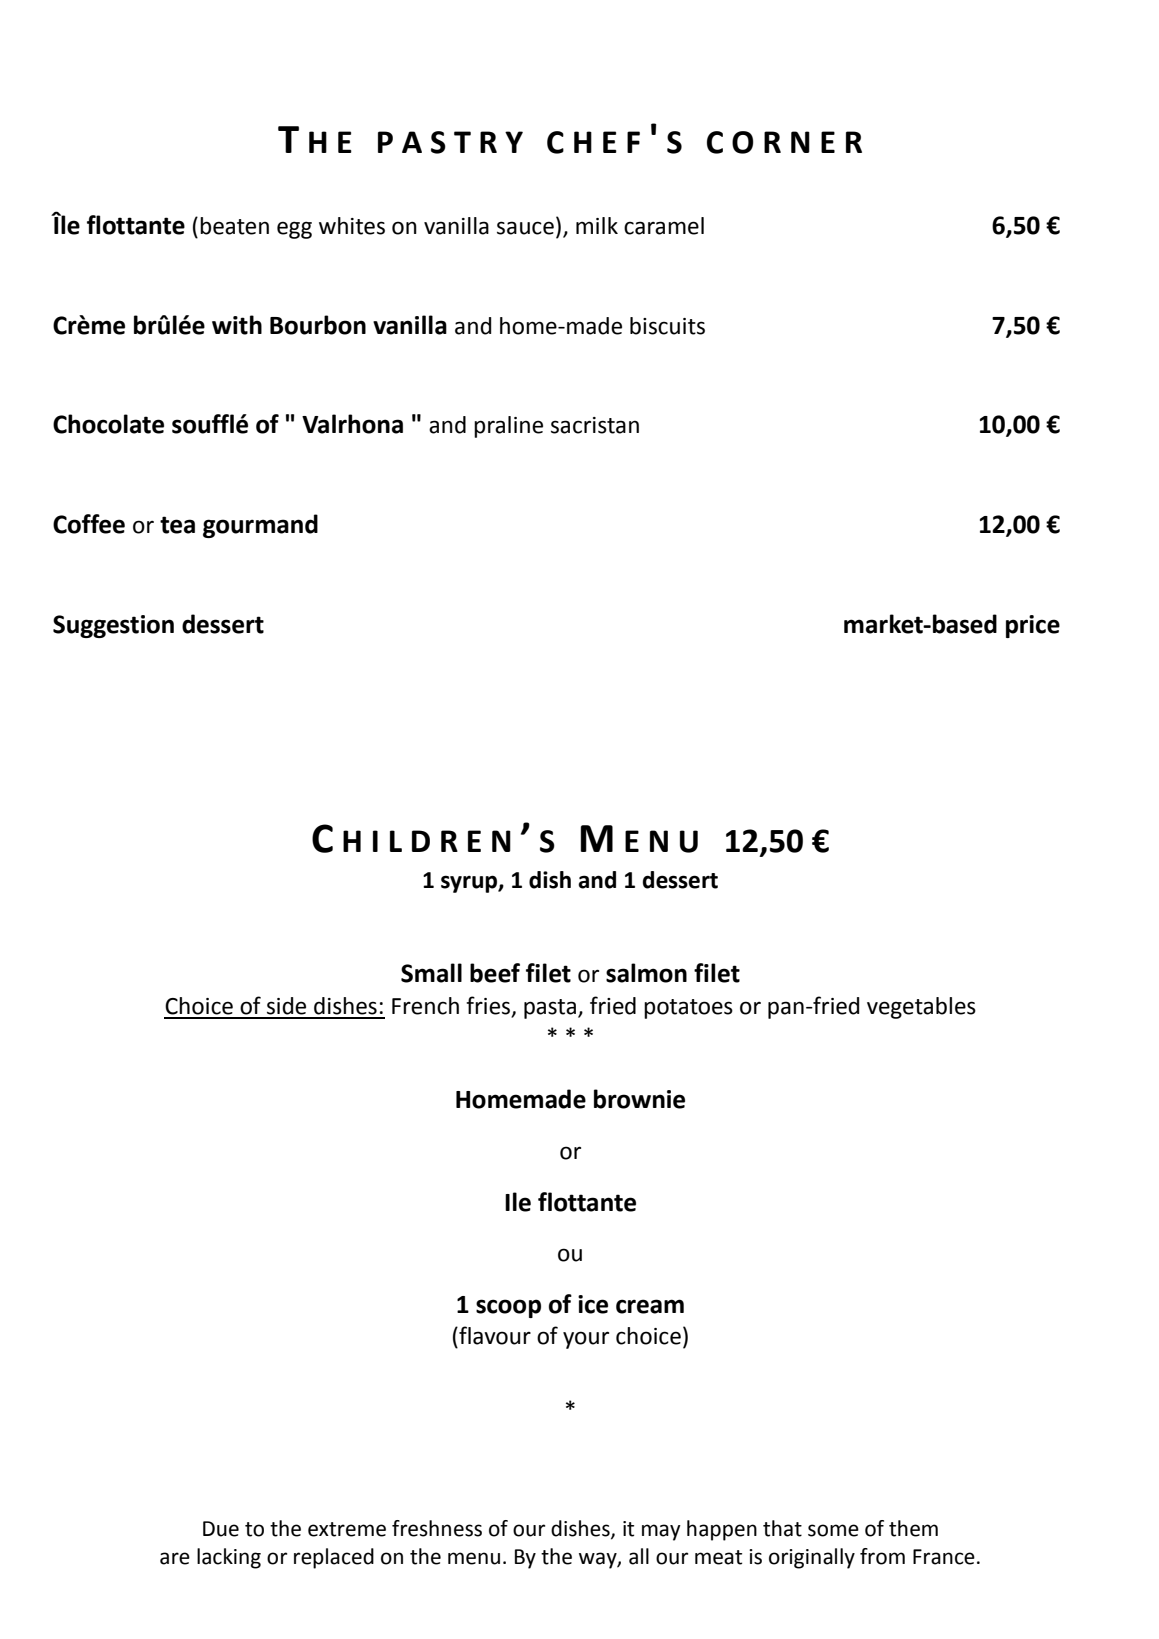 The height and width of the document is (1639, 1159). I want to click on sacristan, so click(595, 425).
